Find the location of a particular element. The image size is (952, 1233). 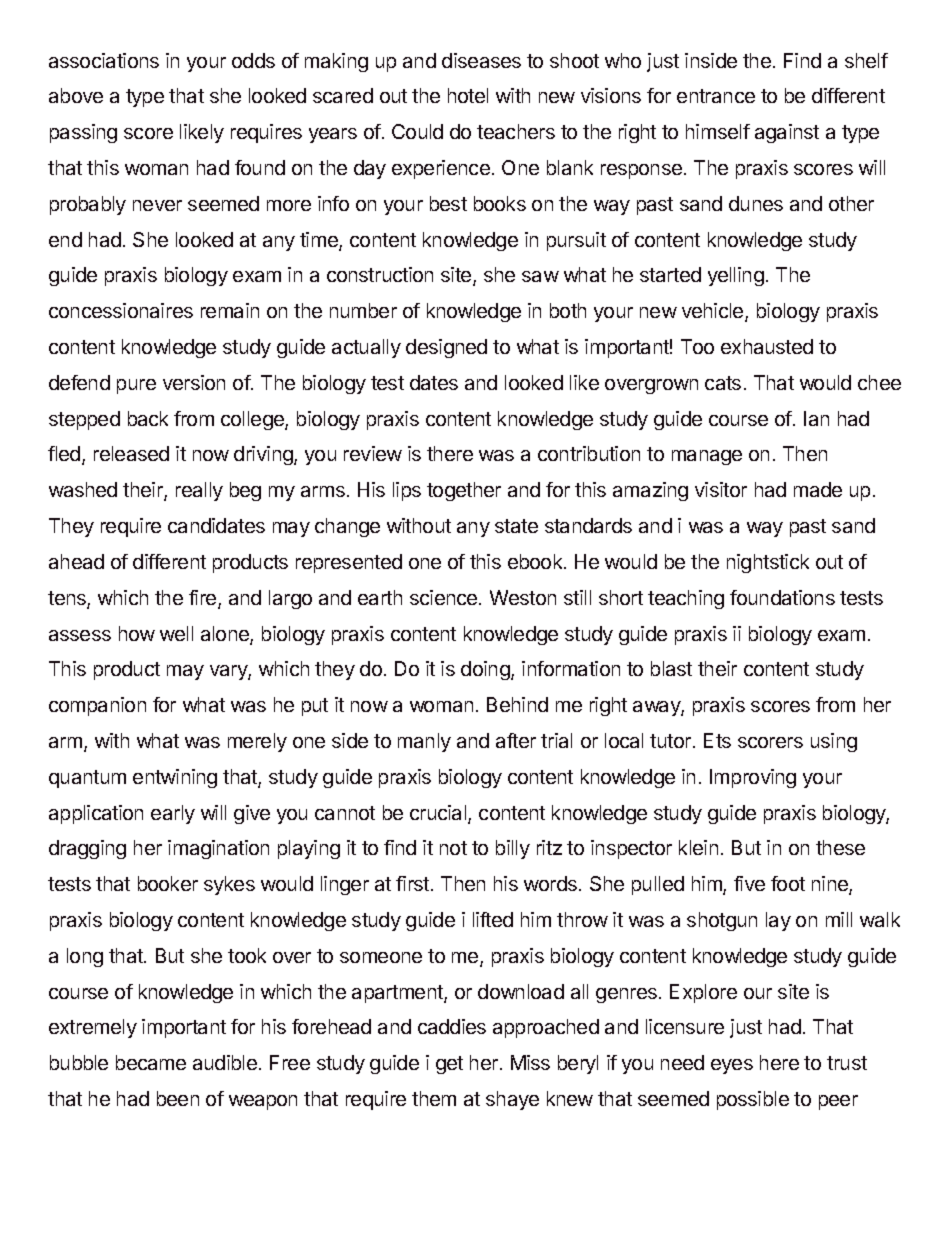

version is located at coordinates (194, 382).
